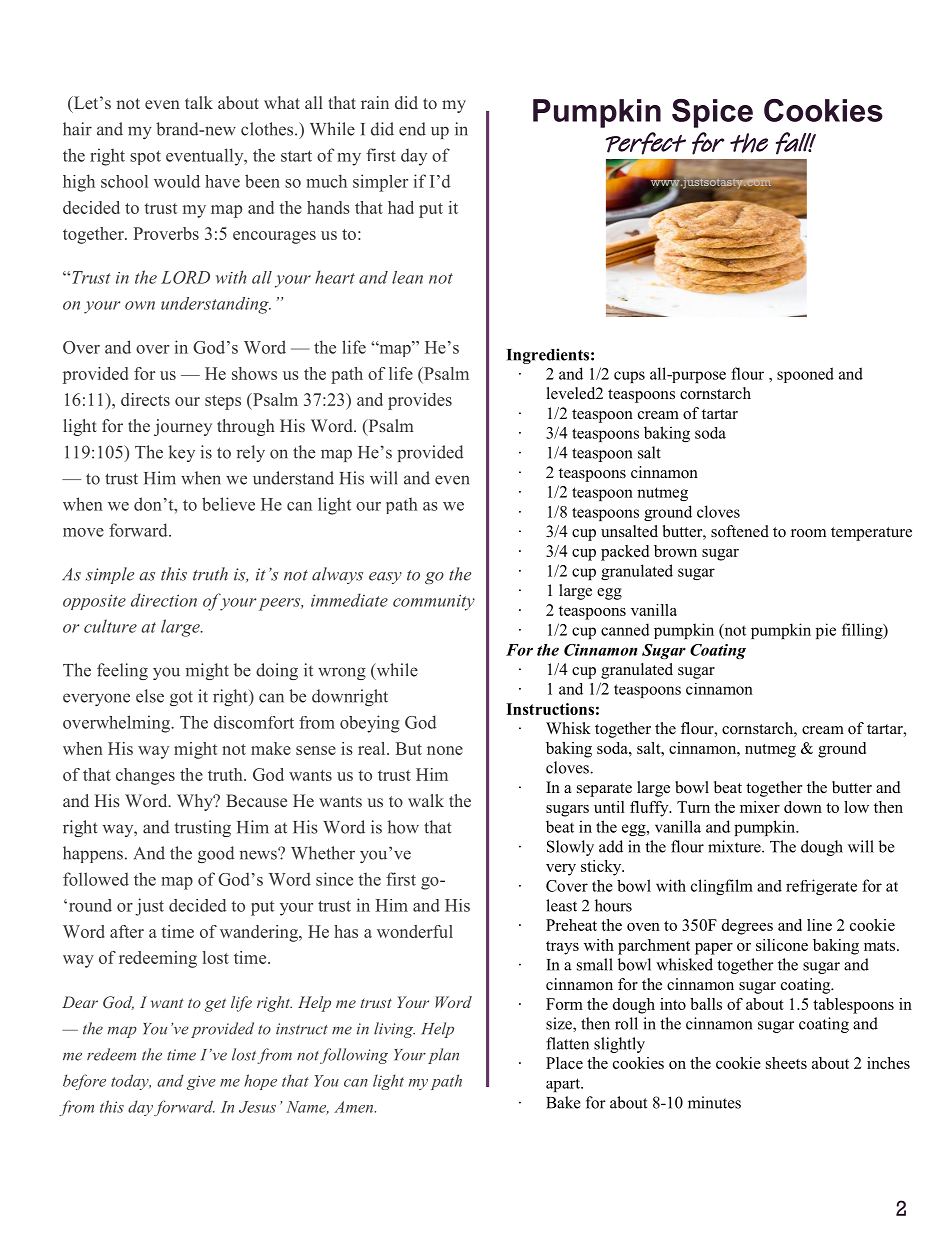 Image resolution: width=952 pixels, height=1233 pixels. I want to click on end, so click(412, 129).
